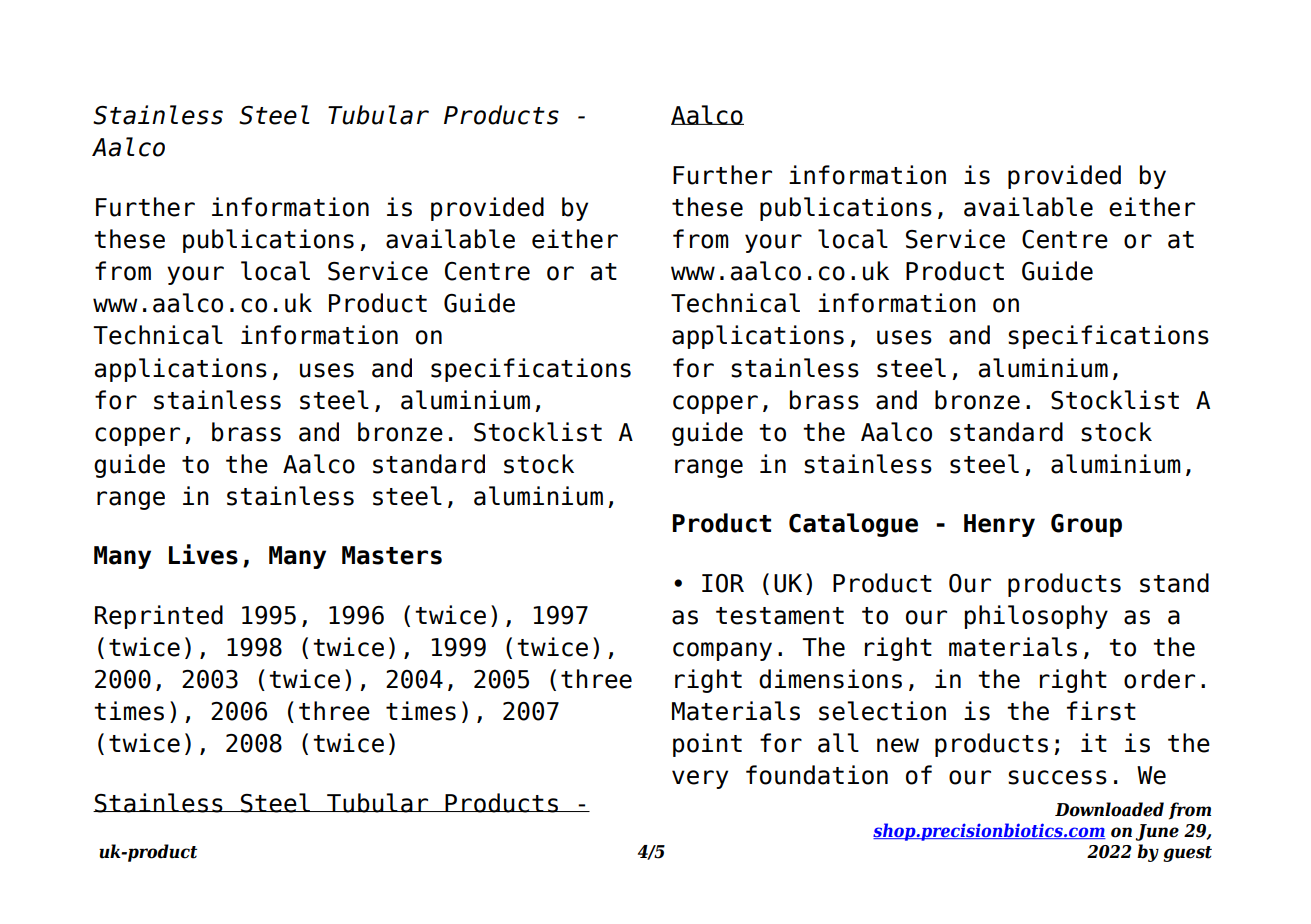 This image has width=1311, height=924. Describe the element at coordinates (159, 617) in the image. I see `Reprinted` at that location.
